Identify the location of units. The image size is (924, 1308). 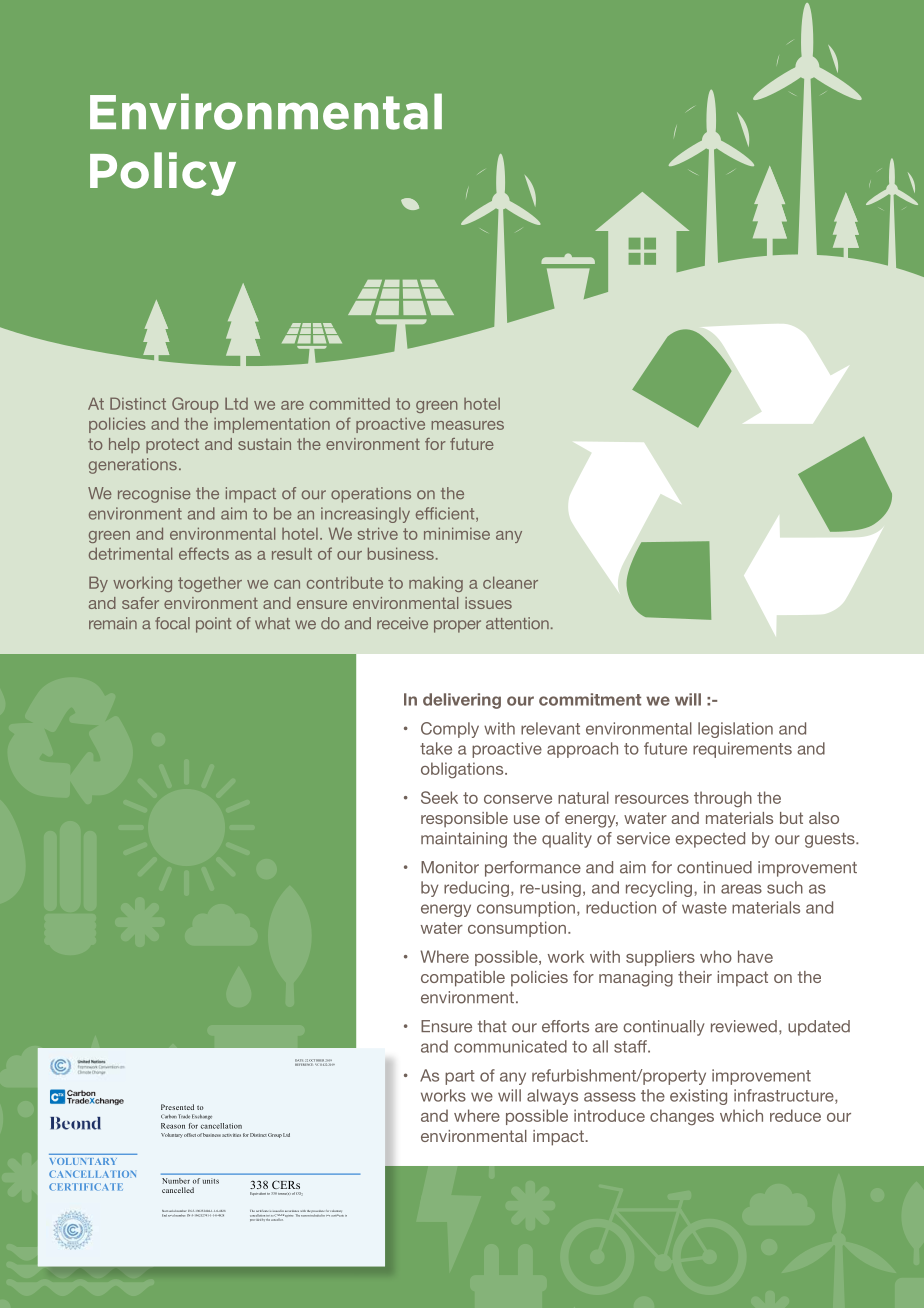
(211, 1181).
